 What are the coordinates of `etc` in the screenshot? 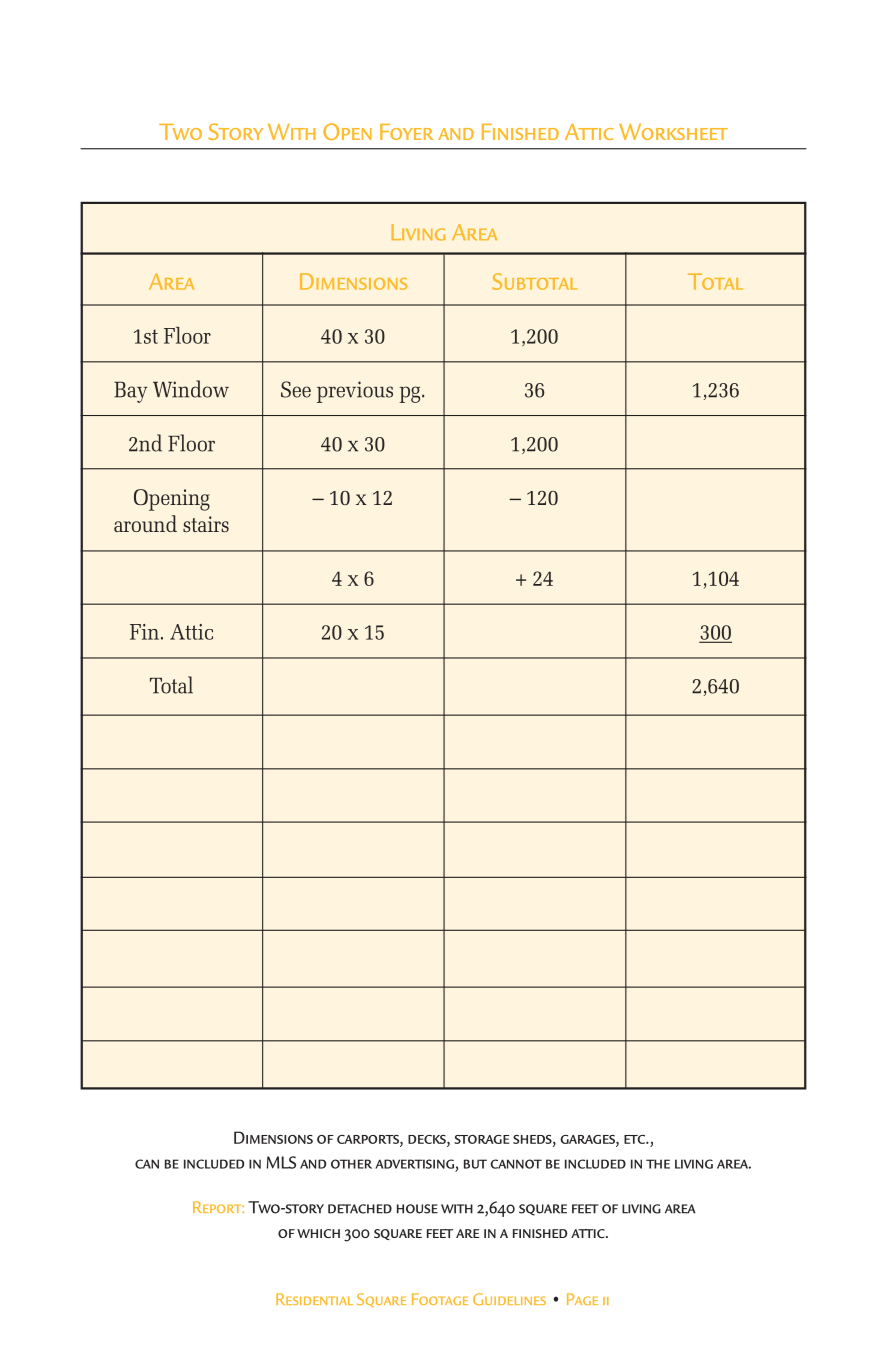 It's located at (635, 1139).
